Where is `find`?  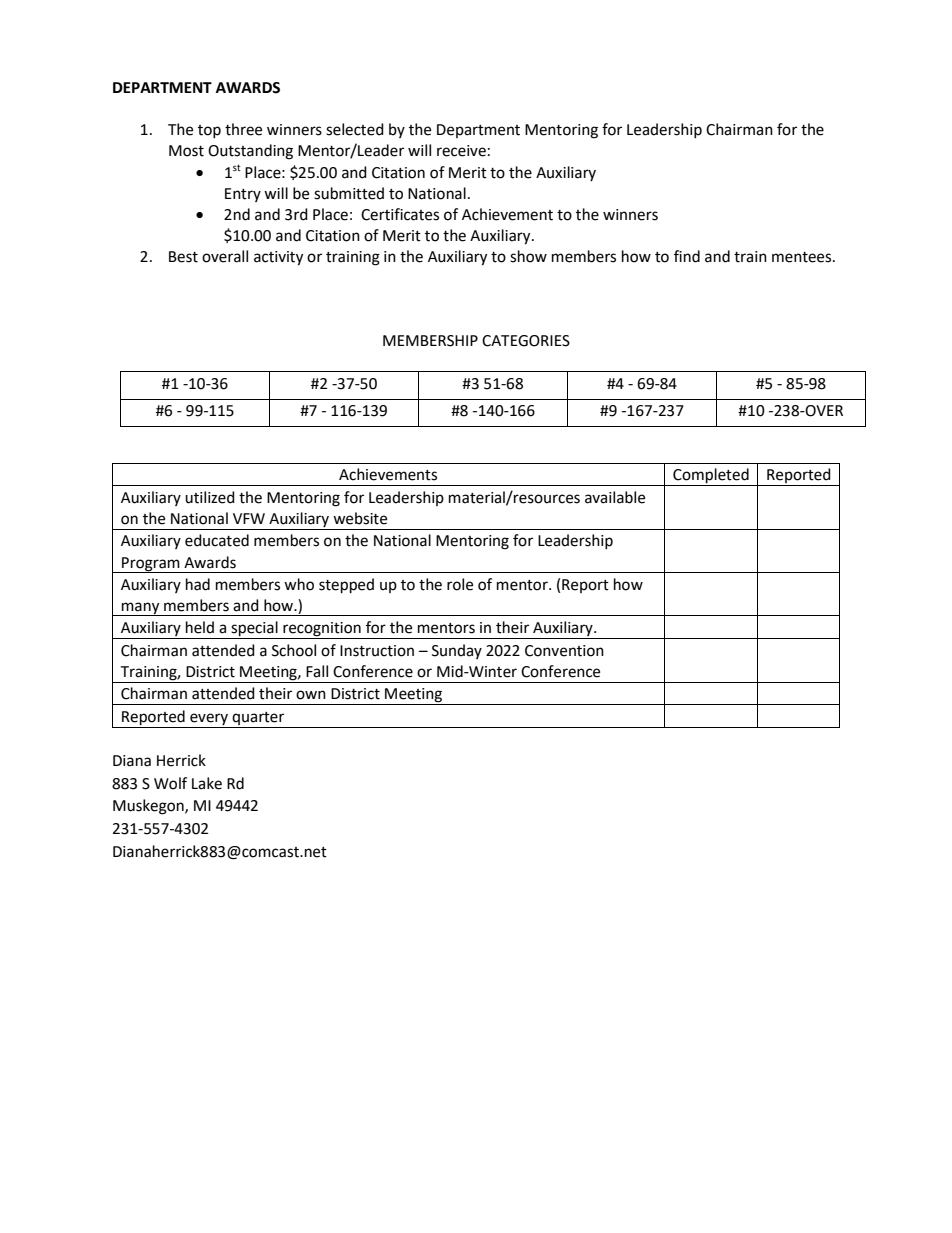 find is located at coordinates (687, 256).
